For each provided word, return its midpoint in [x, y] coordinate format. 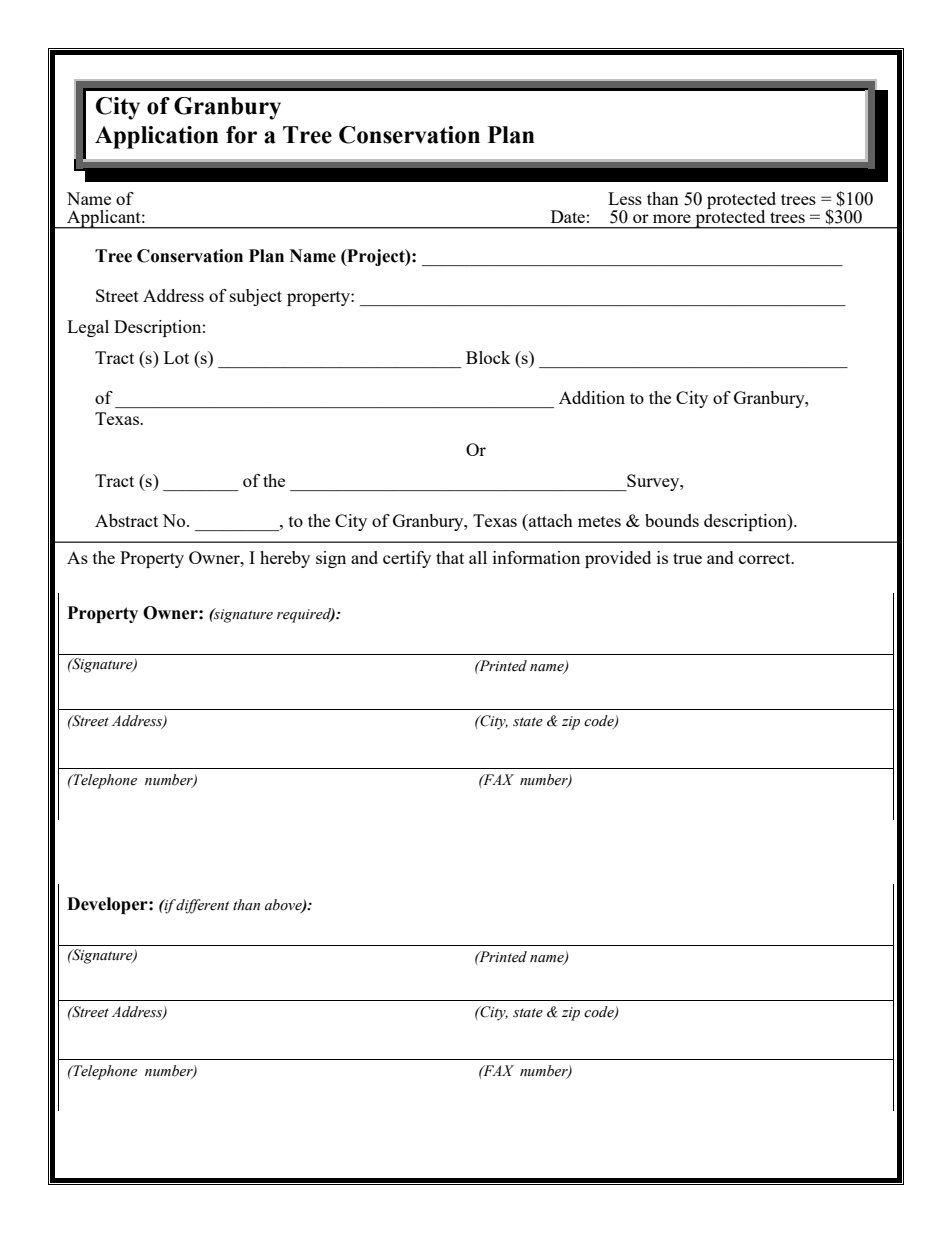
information [536, 557]
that [450, 557]
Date [568, 216]
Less [625, 198]
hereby [285, 559]
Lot [176, 357]
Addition [592, 397]
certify [407, 559]
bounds [672, 520]
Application [157, 137]
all [478, 557]
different [201, 906]
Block [488, 357]
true [687, 558]
